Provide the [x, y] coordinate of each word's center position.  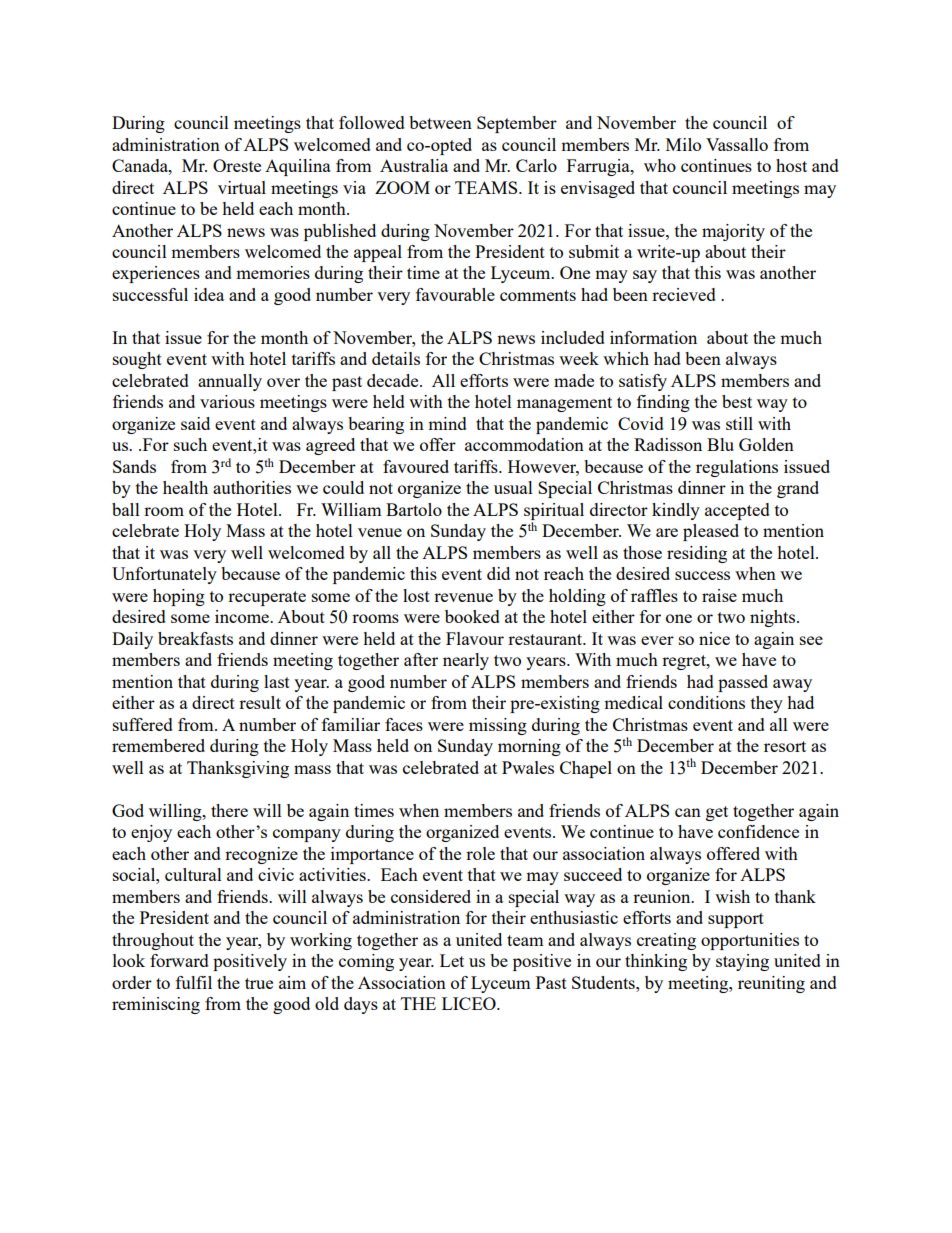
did [498, 573]
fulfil [194, 982]
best [737, 401]
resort [785, 746]
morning [529, 747]
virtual [242, 187]
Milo [683, 144]
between [440, 122]
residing [697, 554]
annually [230, 382]
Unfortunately [164, 575]
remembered [158, 745]
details [396, 358]
